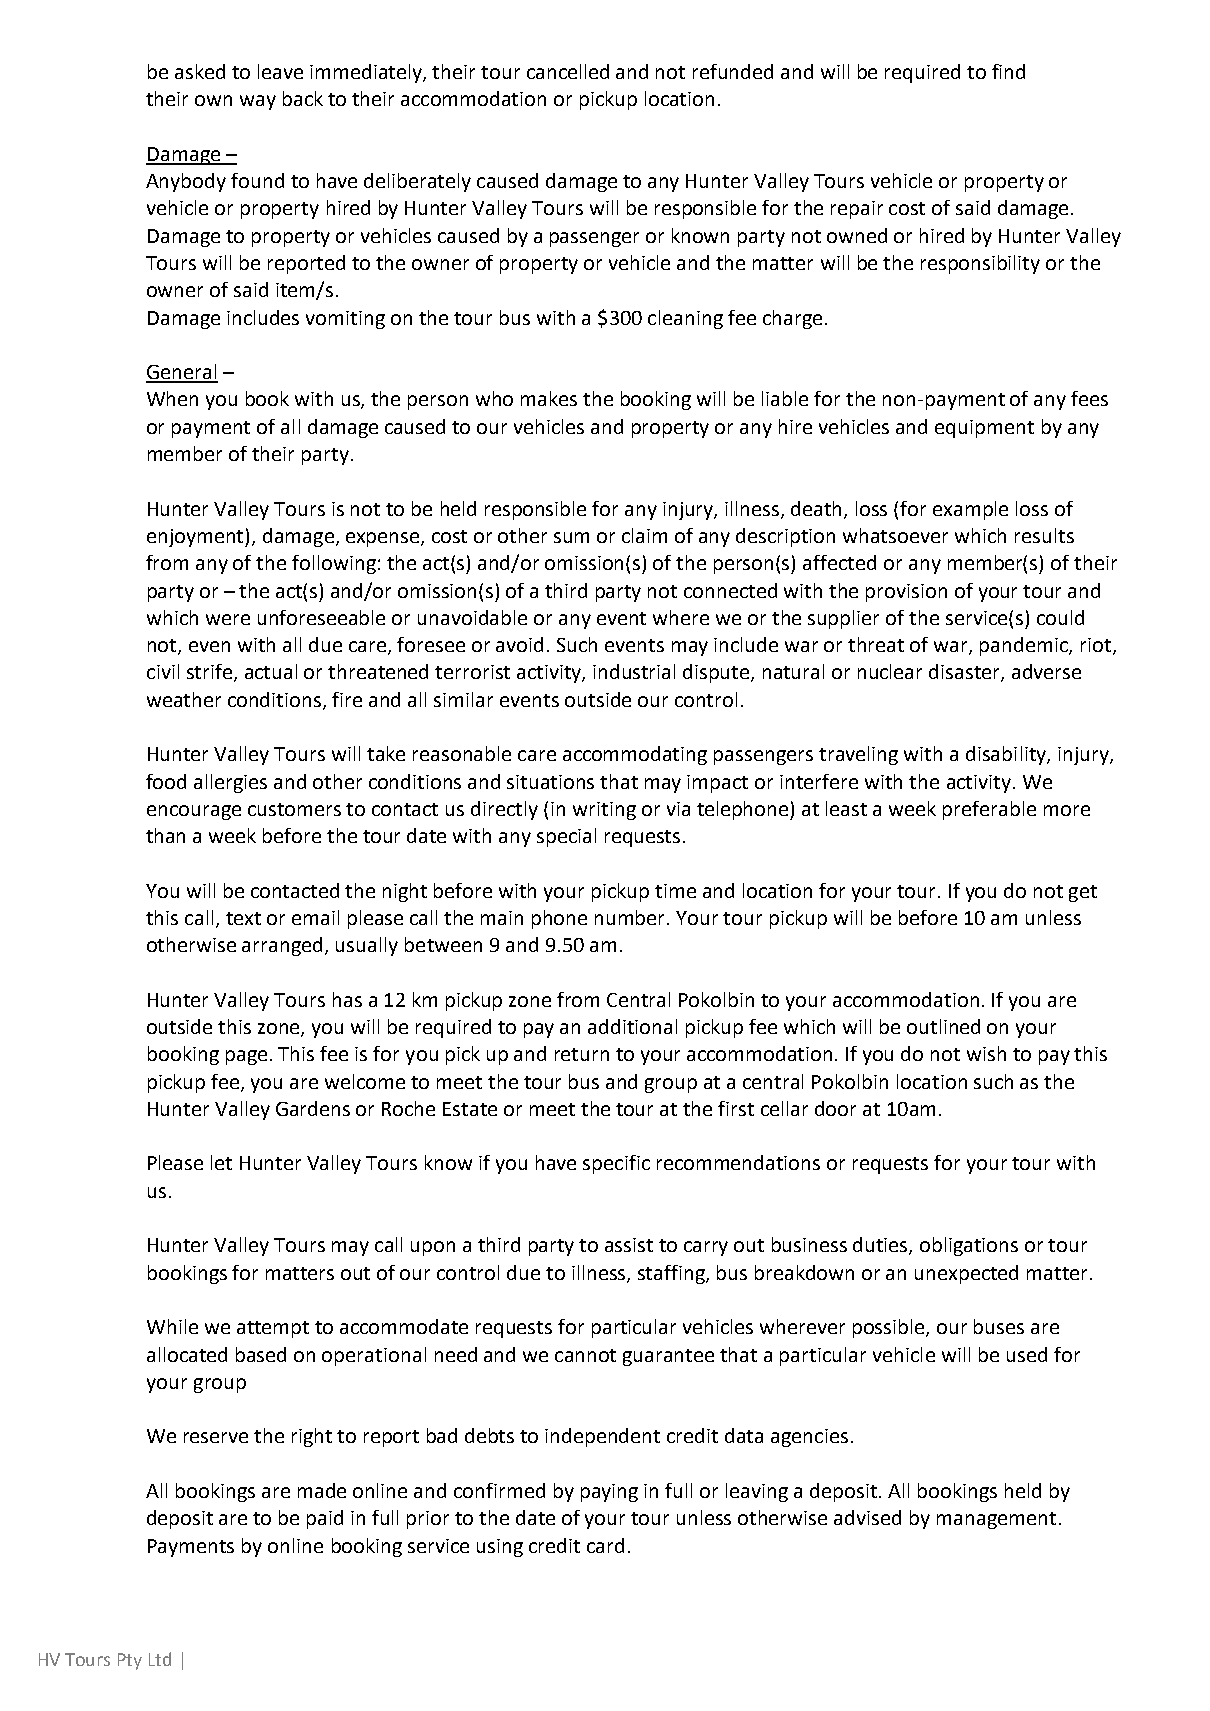 The width and height of the screenshot is (1210, 1711). What do you see at coordinates (989, 810) in the screenshot?
I see `preferable` at bounding box center [989, 810].
